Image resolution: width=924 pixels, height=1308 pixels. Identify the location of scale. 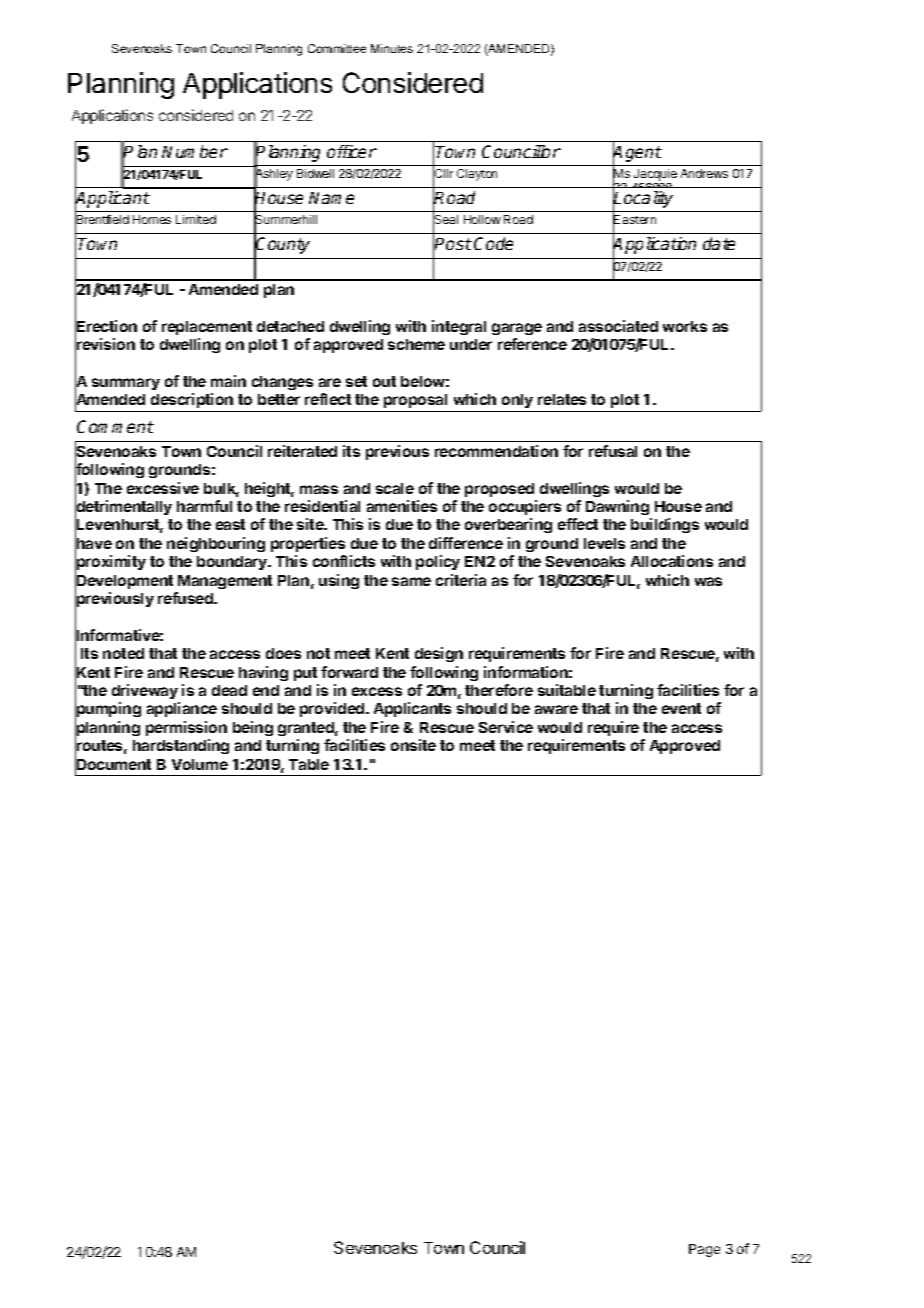
(395, 488).
